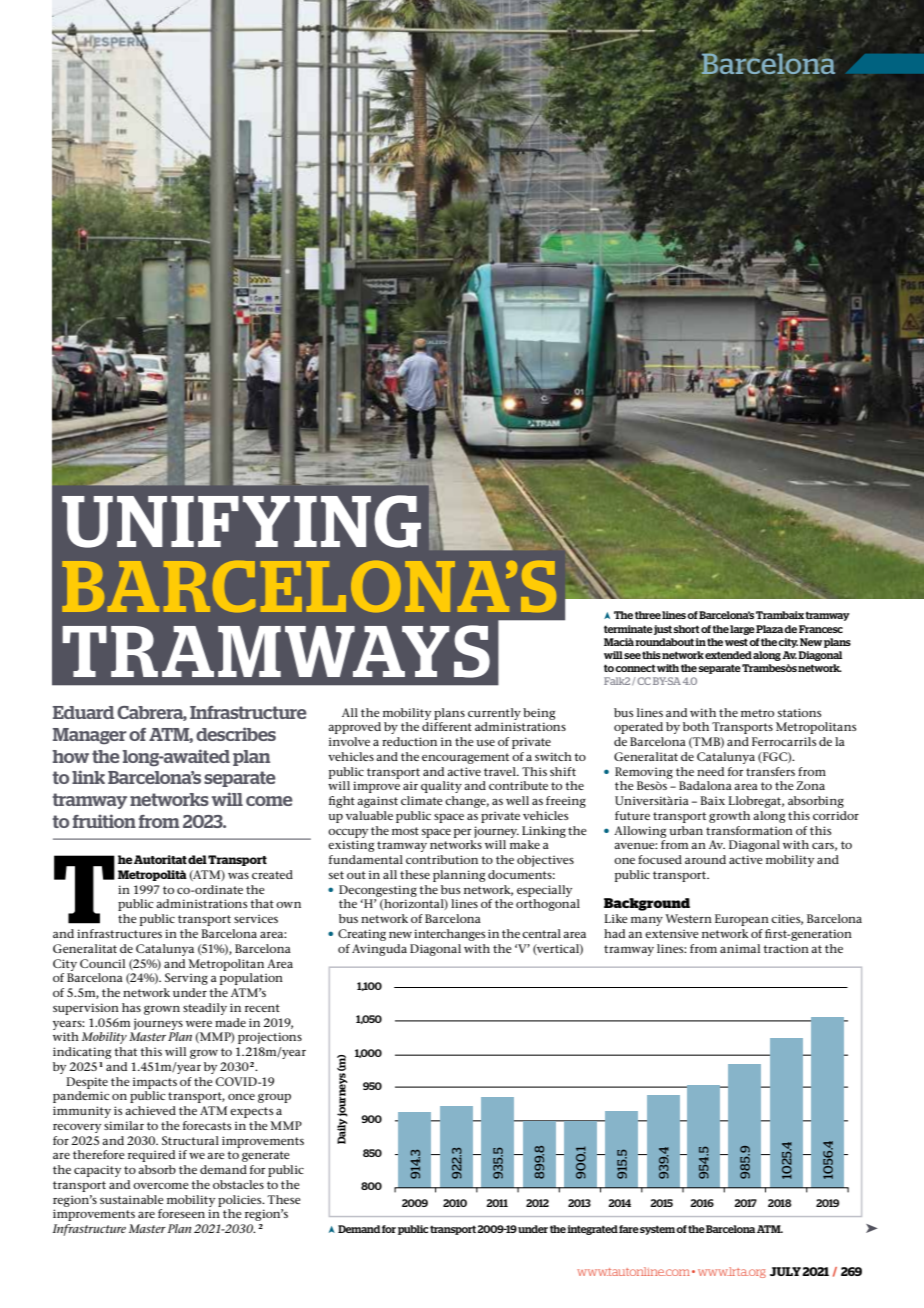  Describe the element at coordinates (131, 1007) in the screenshot. I see `has` at that location.
